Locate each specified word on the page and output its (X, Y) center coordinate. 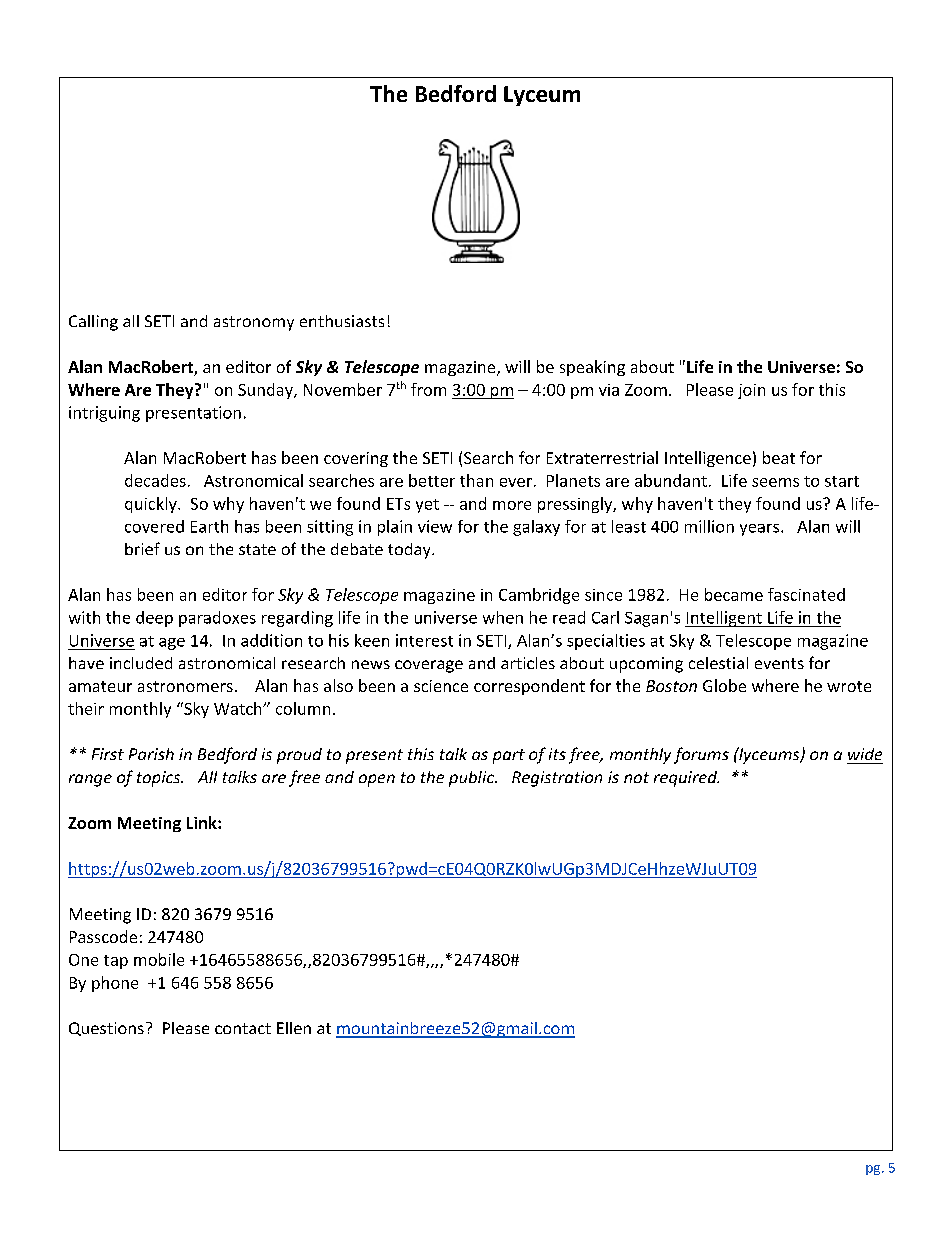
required (686, 779)
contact (243, 1028)
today (410, 551)
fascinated (806, 594)
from (428, 389)
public (472, 779)
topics (160, 779)
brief (142, 548)
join (751, 391)
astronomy (254, 323)
